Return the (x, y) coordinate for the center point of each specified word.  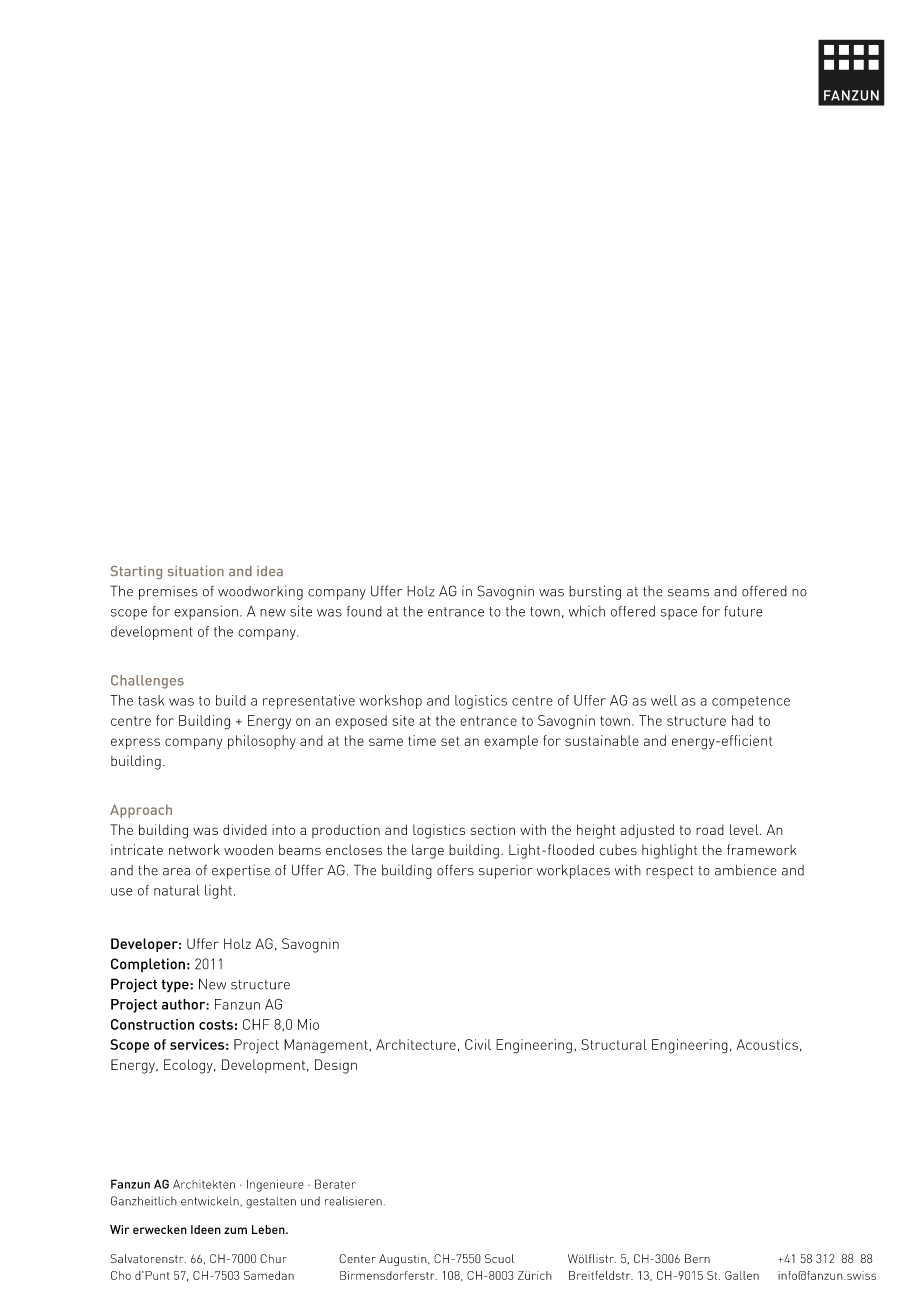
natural (177, 890)
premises (168, 593)
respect (669, 872)
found (364, 611)
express (135, 743)
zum (235, 1230)
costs (216, 1025)
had (742, 720)
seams (688, 593)
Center (357, 1258)
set (450, 741)
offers (455, 870)
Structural (614, 1044)
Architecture (416, 1044)
